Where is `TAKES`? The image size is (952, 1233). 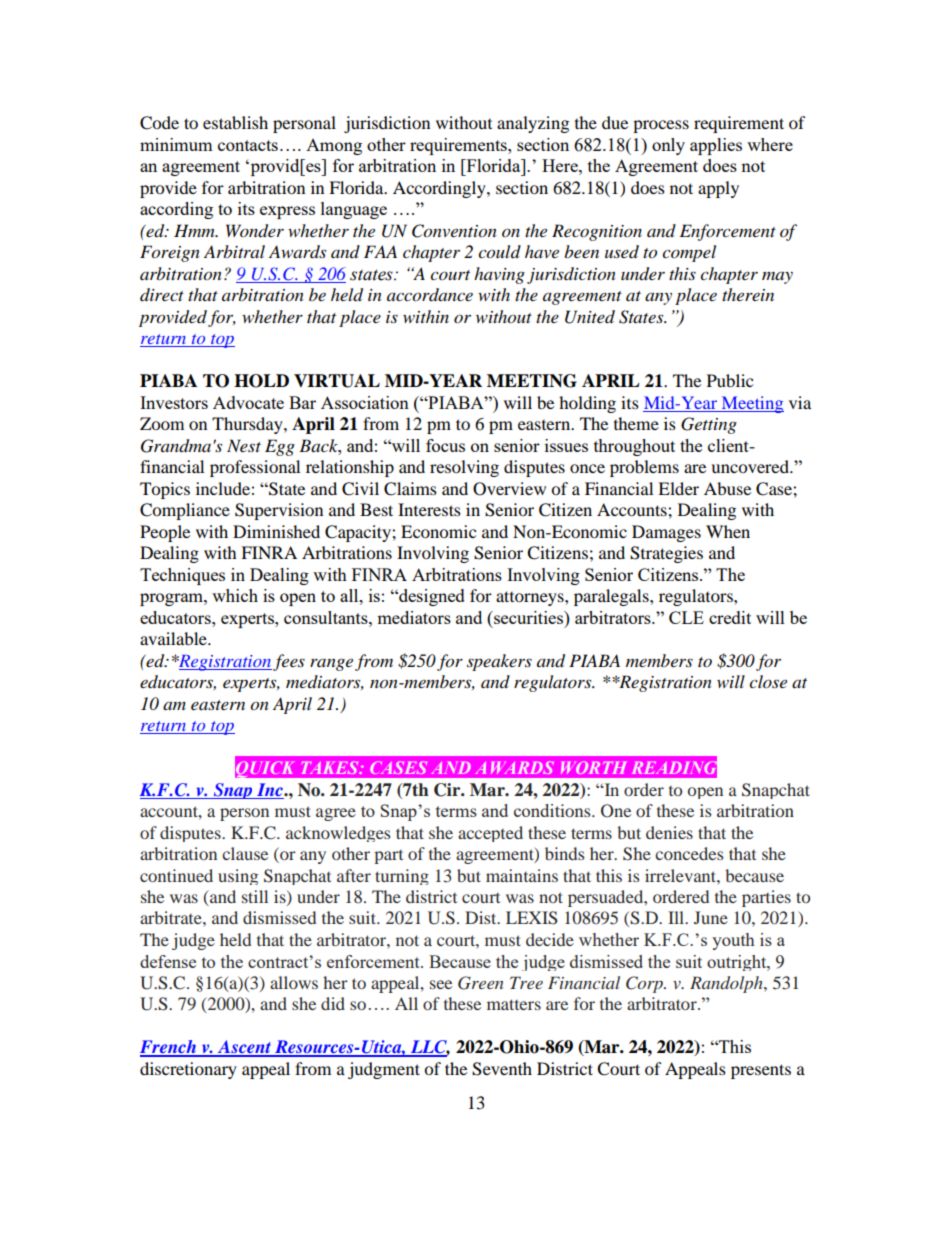
TAKES is located at coordinates (331, 767).
